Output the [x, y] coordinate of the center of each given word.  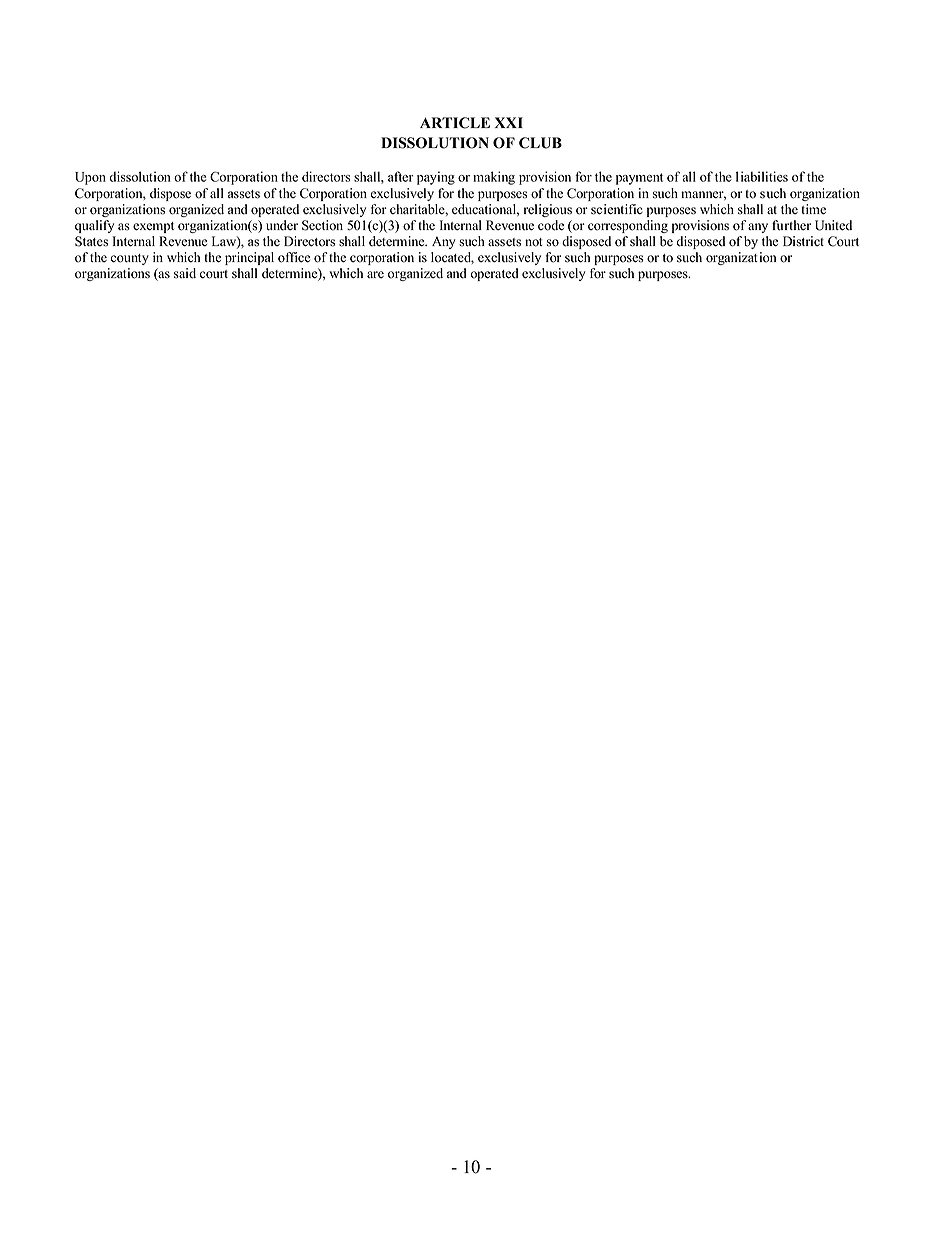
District [803, 241]
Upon [90, 178]
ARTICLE [455, 123]
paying [436, 178]
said [185, 273]
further [791, 225]
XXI [509, 122]
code [551, 225]
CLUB [540, 143]
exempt [153, 227]
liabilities [762, 176]
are [375, 275]
